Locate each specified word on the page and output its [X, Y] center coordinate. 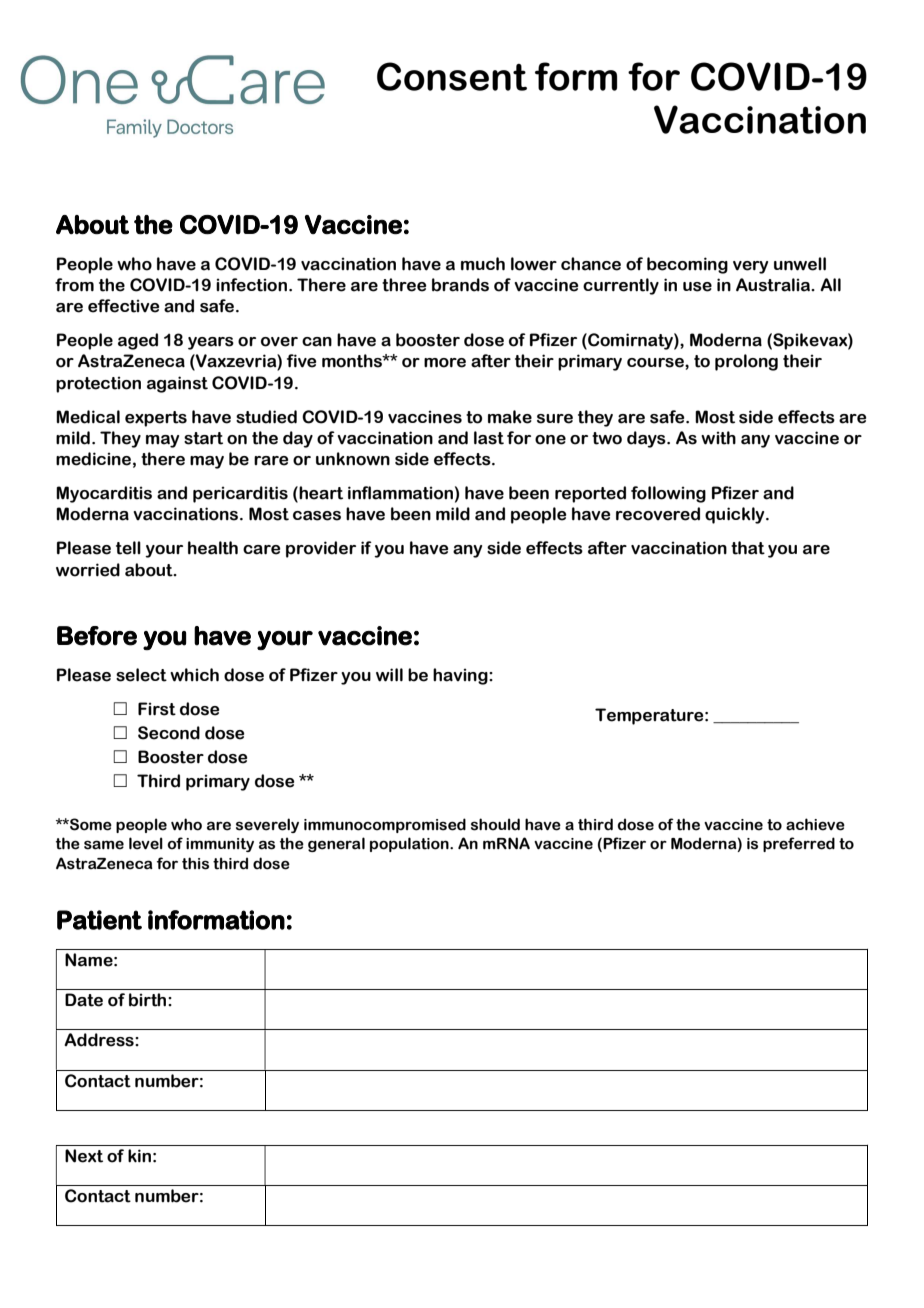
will [389, 675]
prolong [746, 362]
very [750, 267]
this [195, 863]
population [410, 844]
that [748, 548]
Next [84, 1156]
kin [139, 1156]
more [445, 363]
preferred [799, 844]
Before [97, 636]
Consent [452, 76]
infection [251, 285]
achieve [815, 824]
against [177, 384]
